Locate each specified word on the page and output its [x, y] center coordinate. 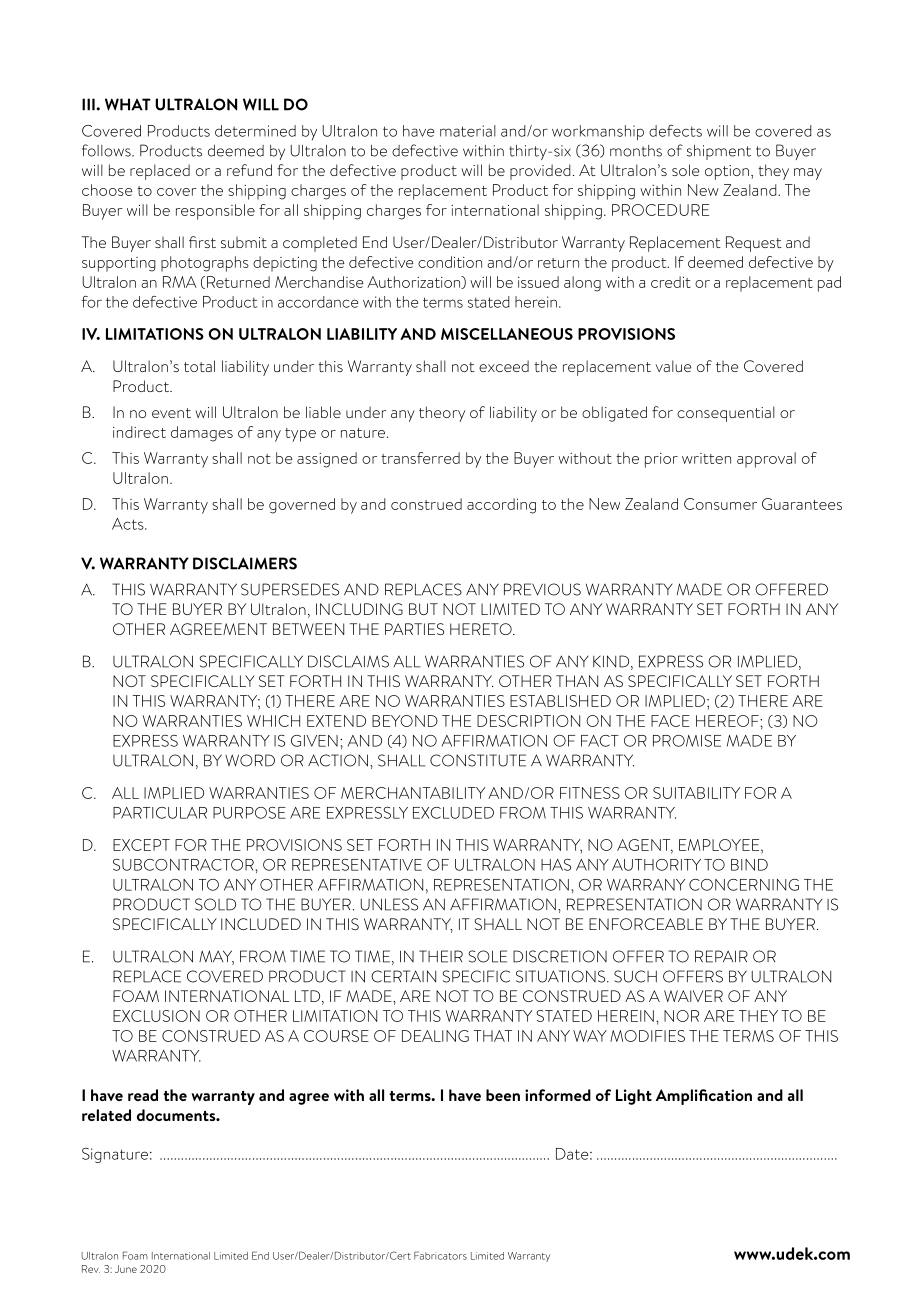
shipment [719, 152]
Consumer [720, 504]
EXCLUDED [453, 813]
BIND [749, 865]
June [126, 1269]
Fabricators [440, 1255]
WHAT [128, 104]
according [501, 506]
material [468, 131]
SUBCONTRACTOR [183, 865]
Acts [129, 524]
